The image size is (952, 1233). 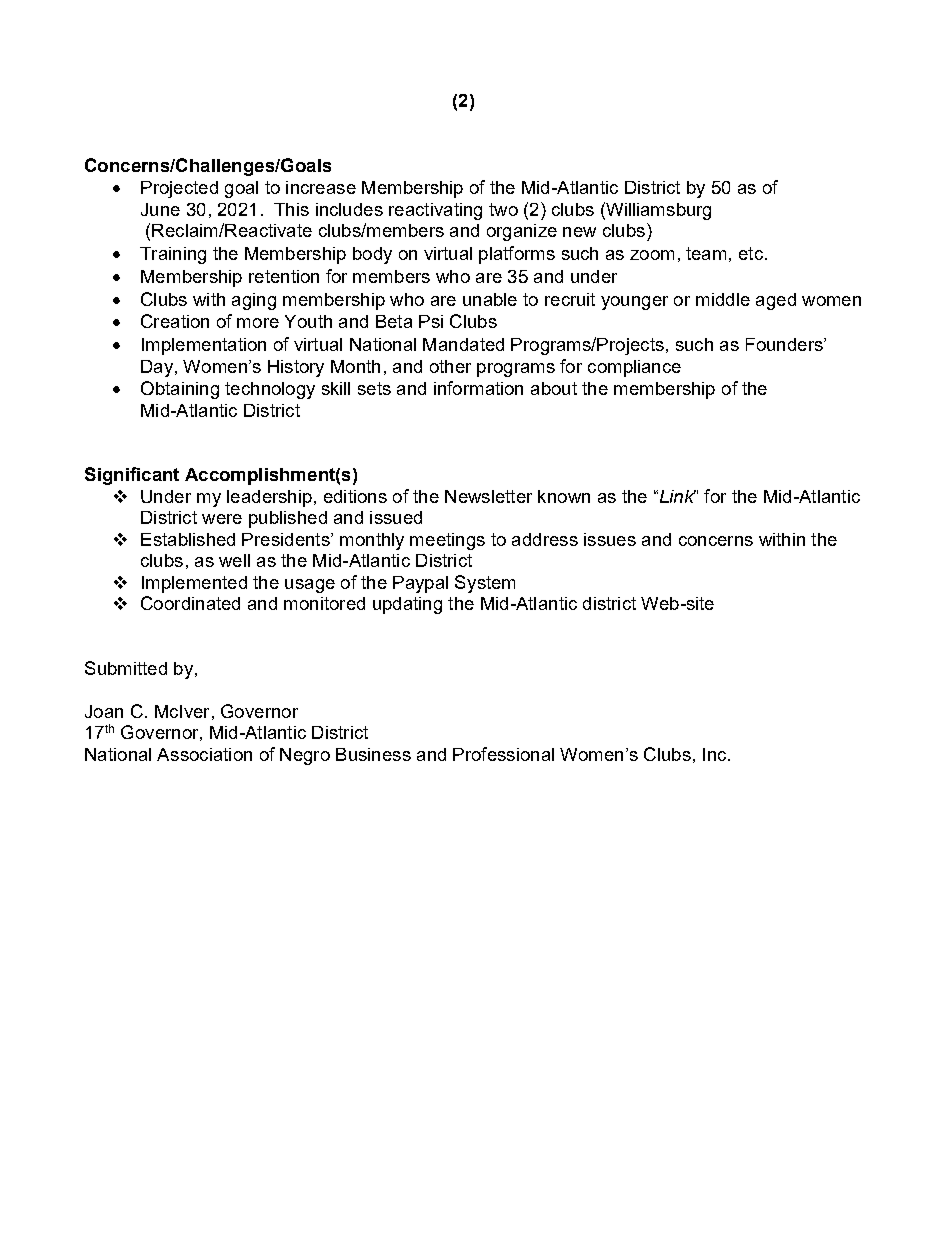 I want to click on Association, so click(x=204, y=754).
